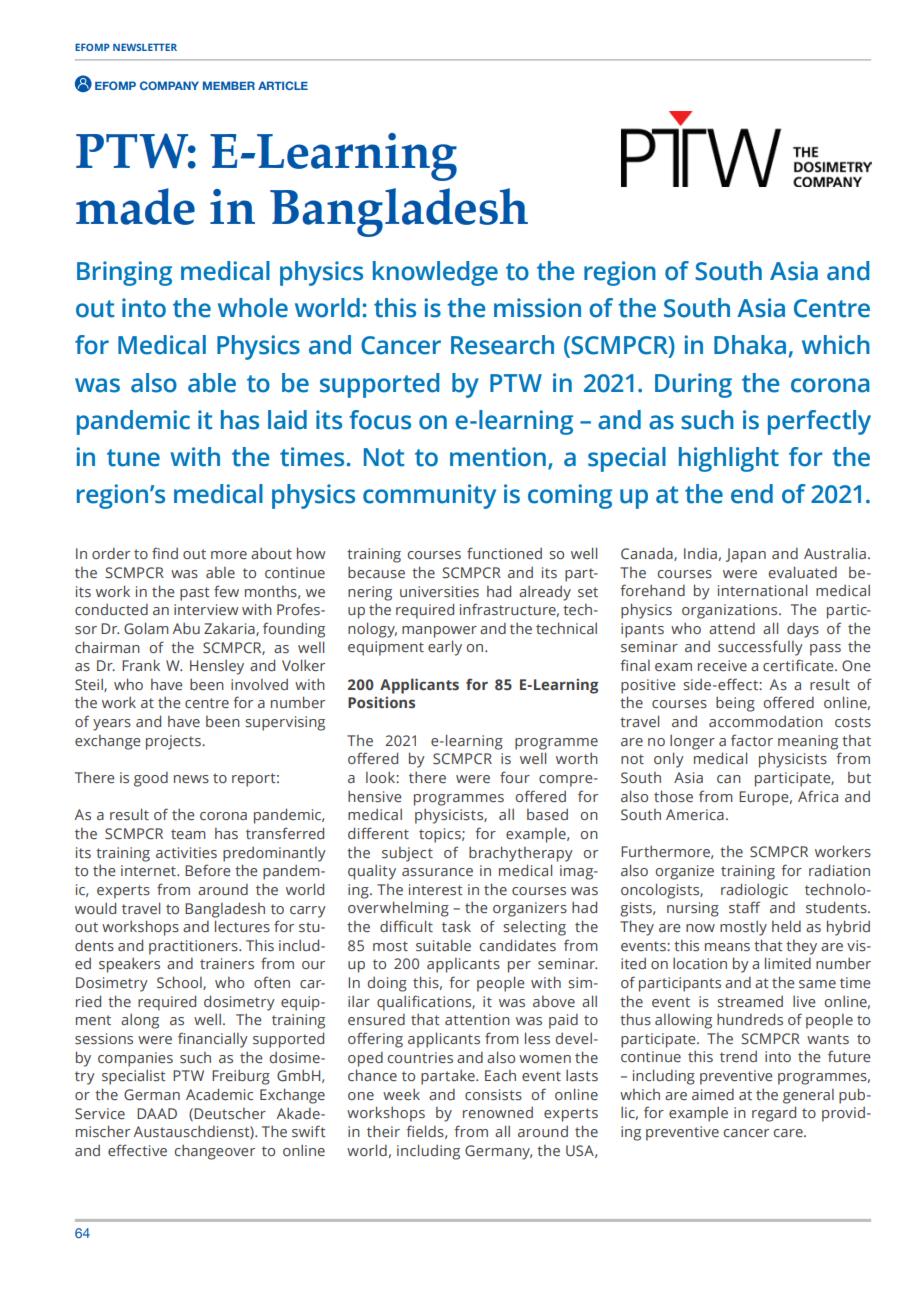 This screenshot has width=924, height=1308. What do you see at coordinates (283, 85) in the screenshot?
I see `ARTICLE` at bounding box center [283, 85].
